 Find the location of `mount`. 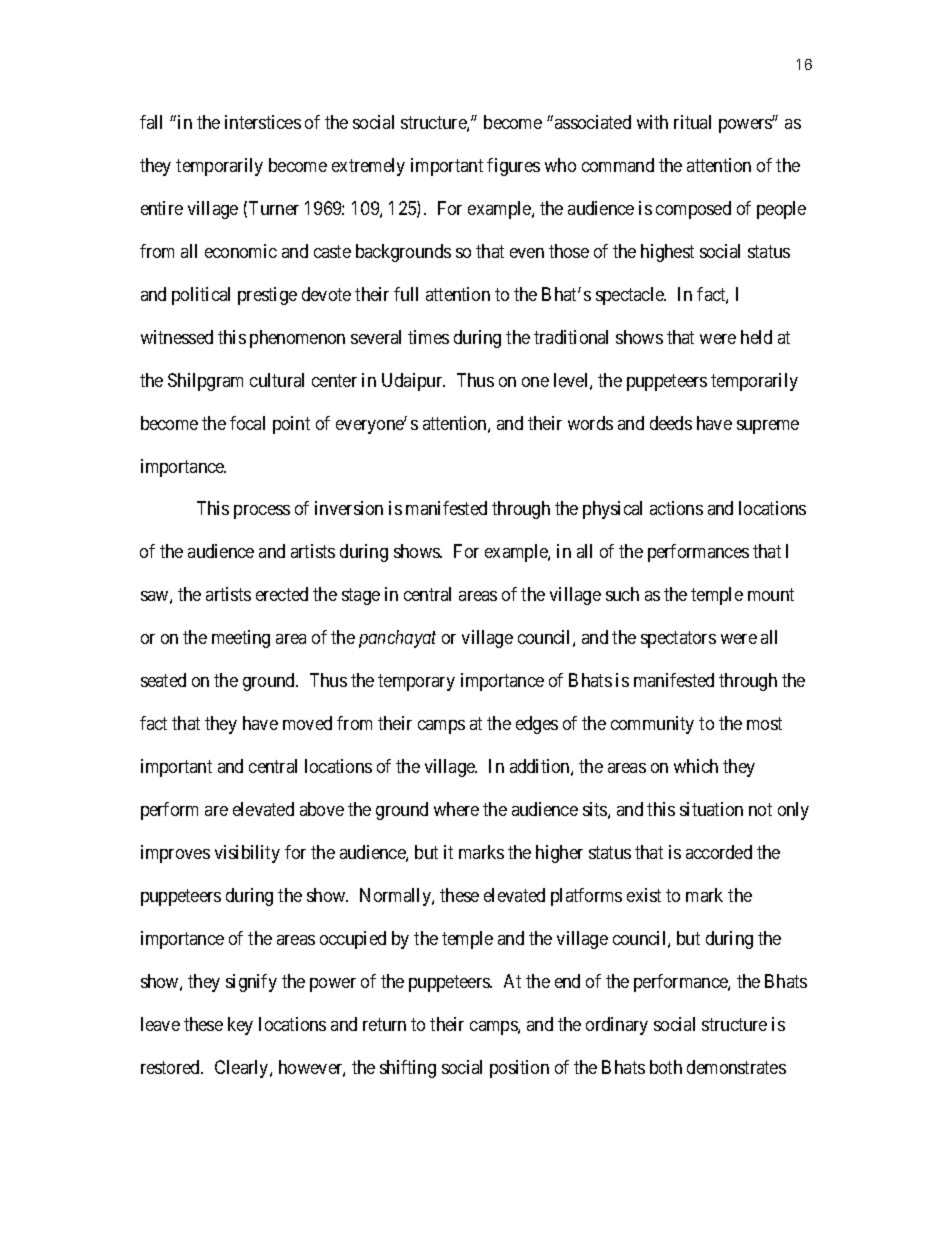

mount is located at coordinates (771, 595).
